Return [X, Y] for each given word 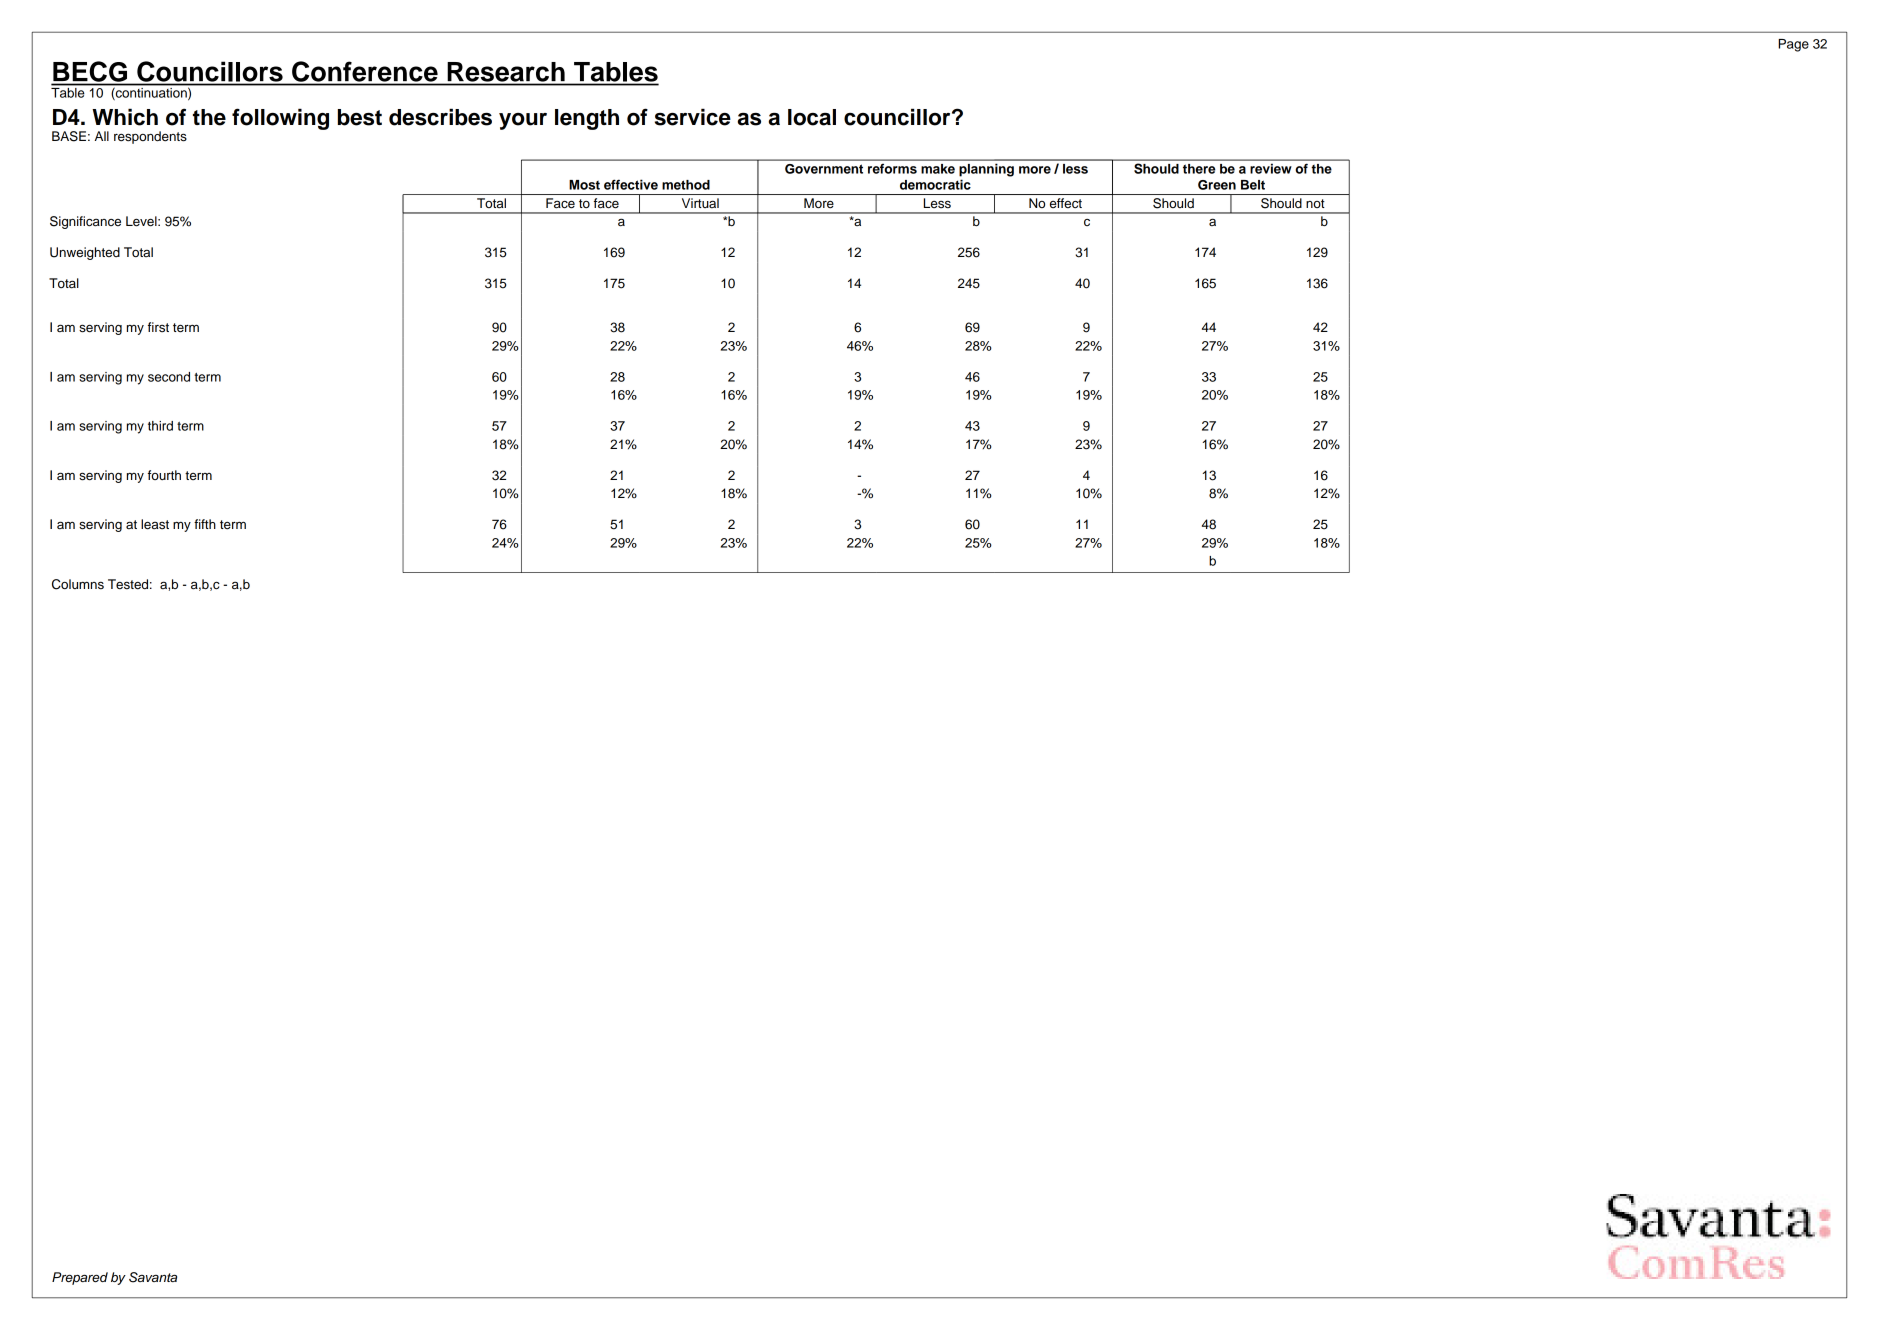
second [169, 377]
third [160, 426]
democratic [935, 184]
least [155, 524]
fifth [205, 524]
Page [1793, 45]
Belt [1253, 185]
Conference [365, 71]
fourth [164, 475]
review [1271, 169]
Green [1217, 185]
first [158, 327]
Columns [78, 584]
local [812, 117]
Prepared [80, 1278]
